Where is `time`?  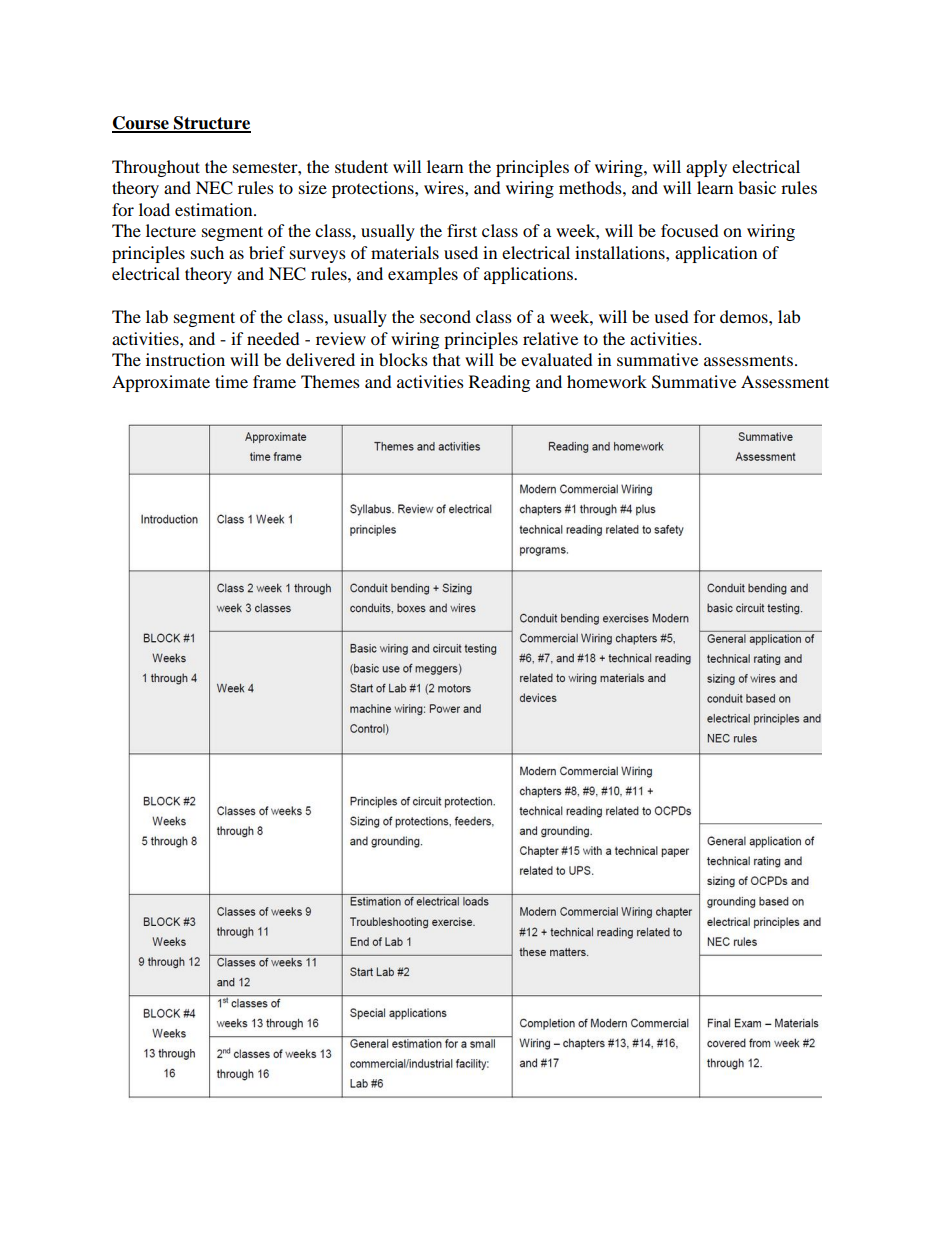 time is located at coordinates (231, 381).
